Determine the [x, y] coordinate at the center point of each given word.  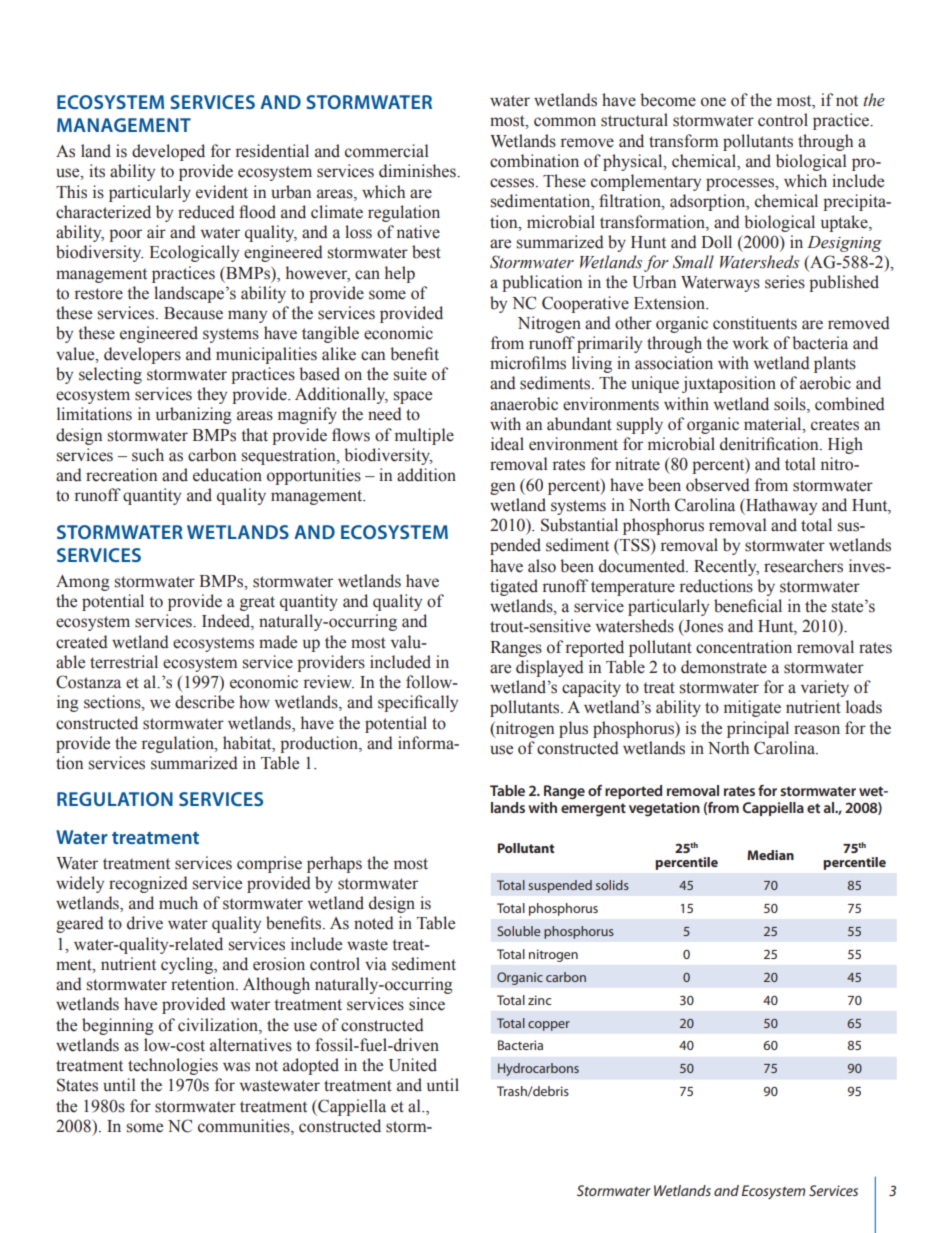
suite [410, 374]
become [668, 100]
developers [142, 355]
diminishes [418, 171]
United [413, 1065]
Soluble [518, 931]
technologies [173, 1066]
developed [168, 152]
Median [770, 855]
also [542, 566]
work [751, 343]
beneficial [748, 606]
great [257, 603]
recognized [148, 884]
